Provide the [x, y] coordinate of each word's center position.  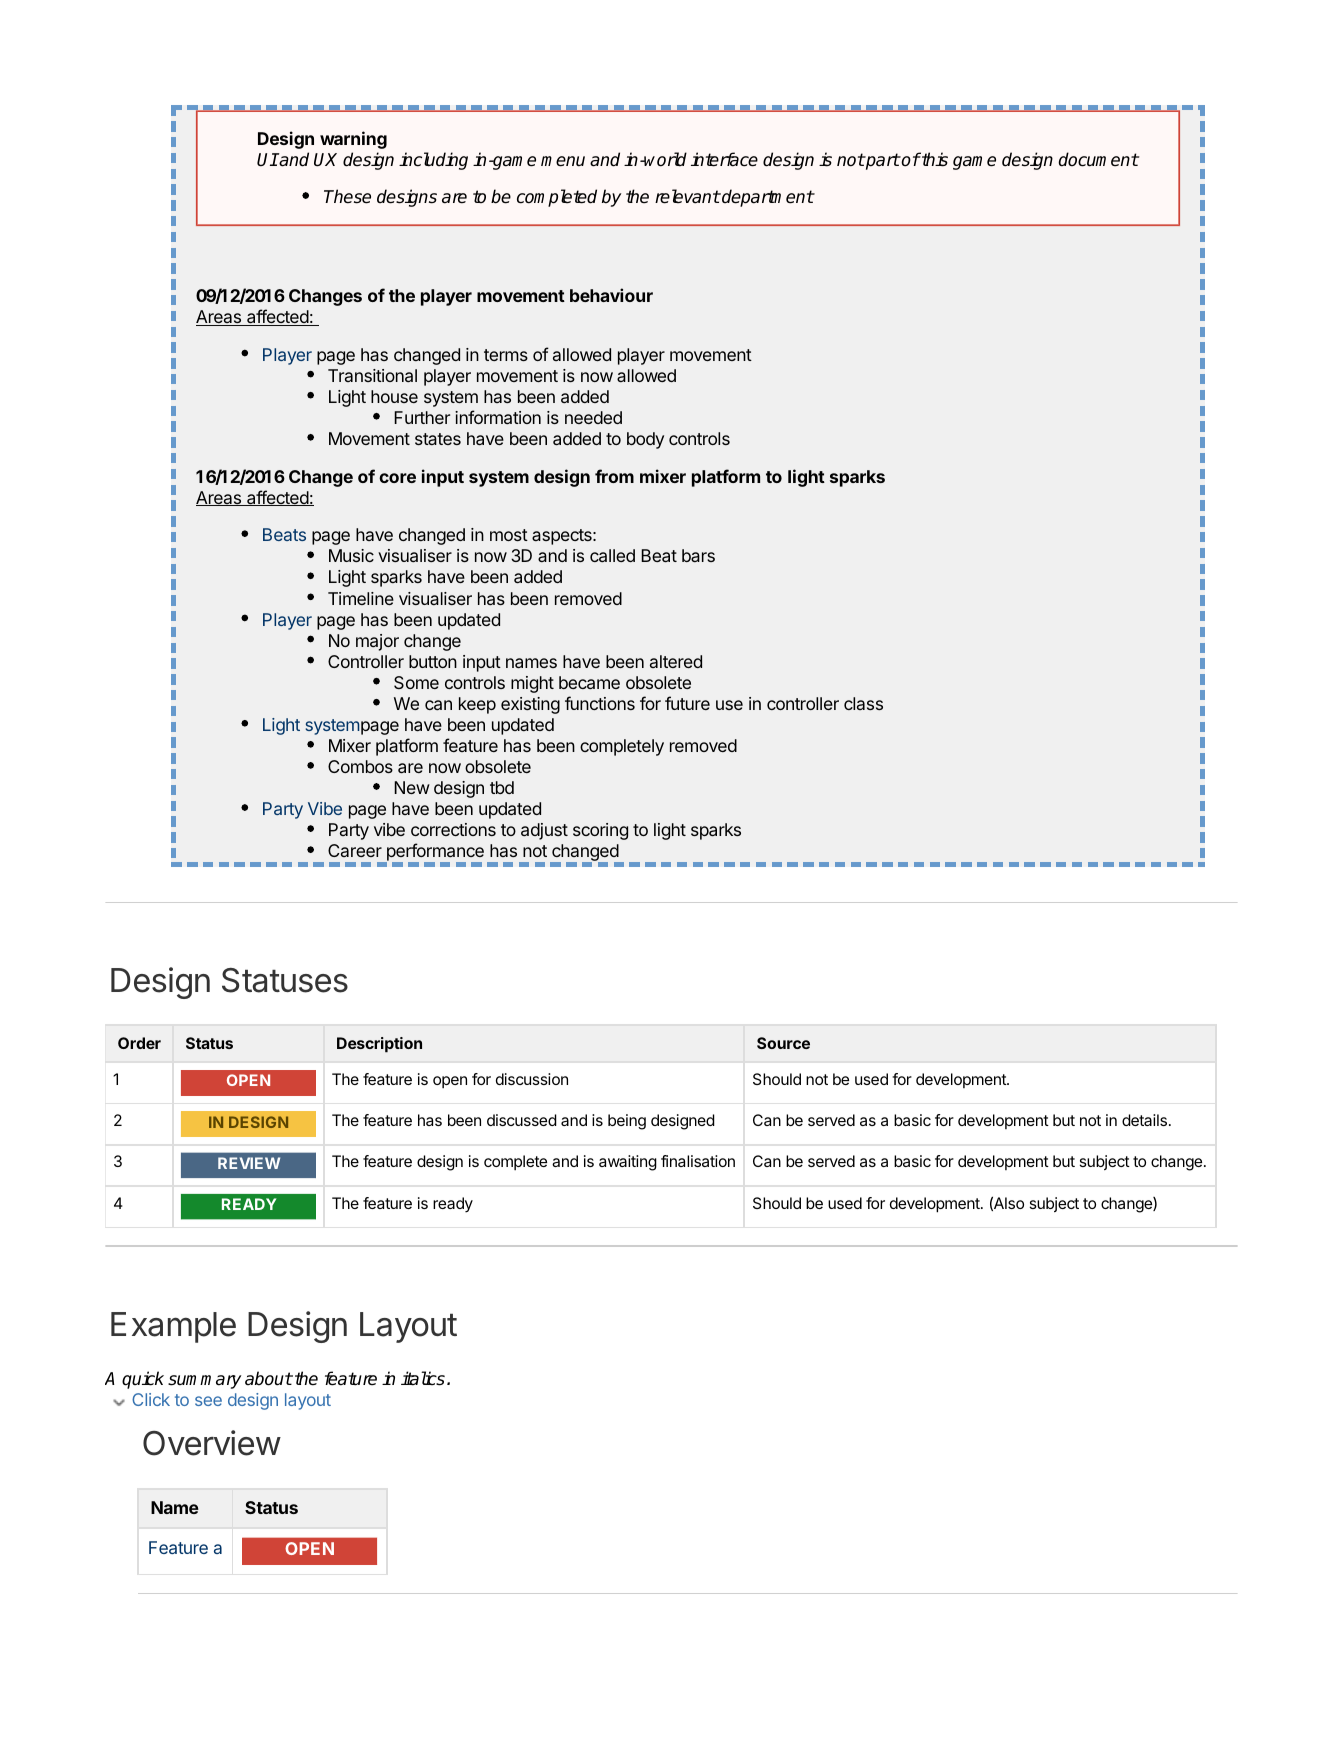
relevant [687, 196]
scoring [600, 831]
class [863, 703]
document [1098, 159]
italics [423, 1378]
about [269, 1378]
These [347, 196]
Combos [360, 766]
